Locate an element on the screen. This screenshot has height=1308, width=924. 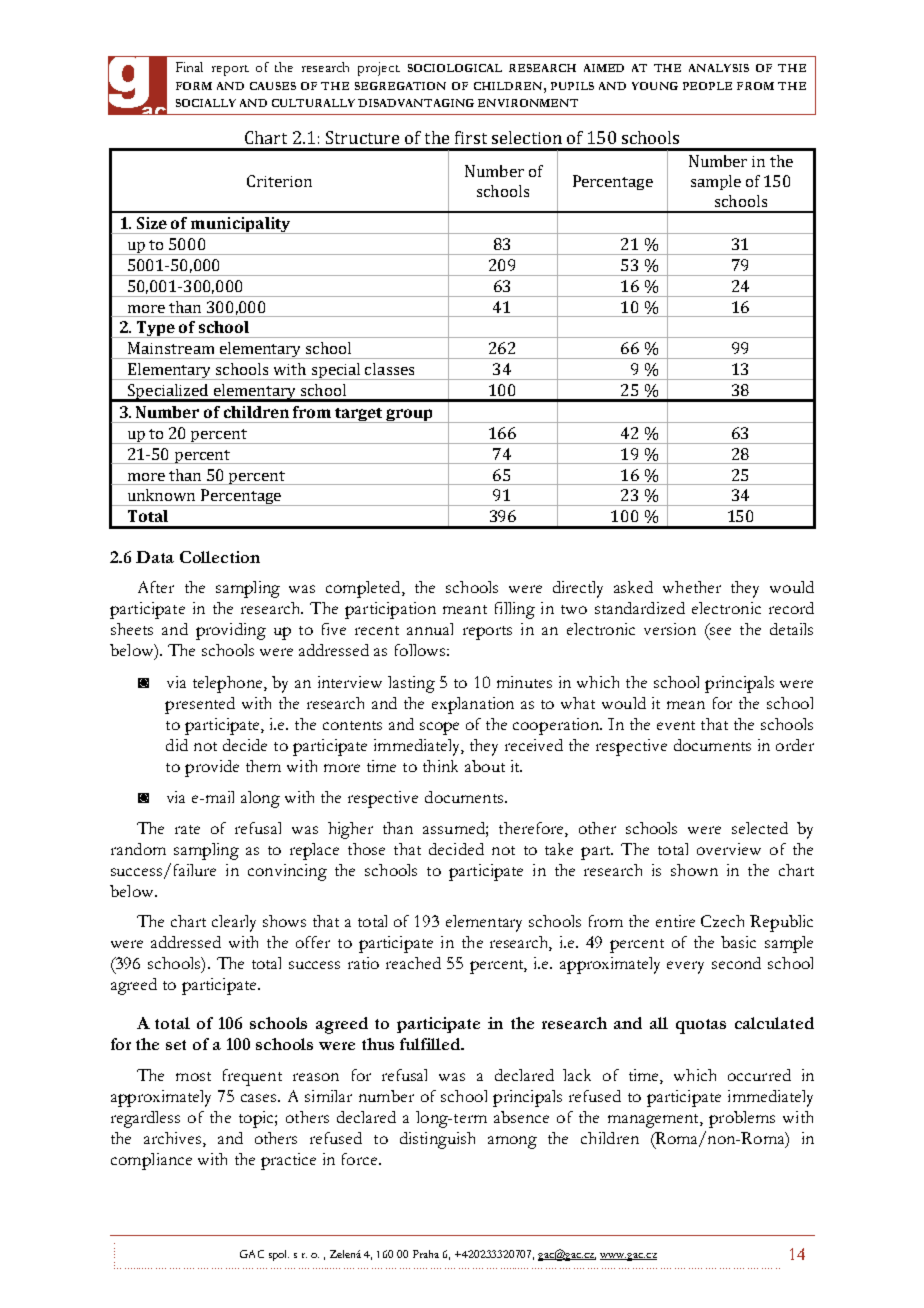
compliance is located at coordinates (151, 1161).
